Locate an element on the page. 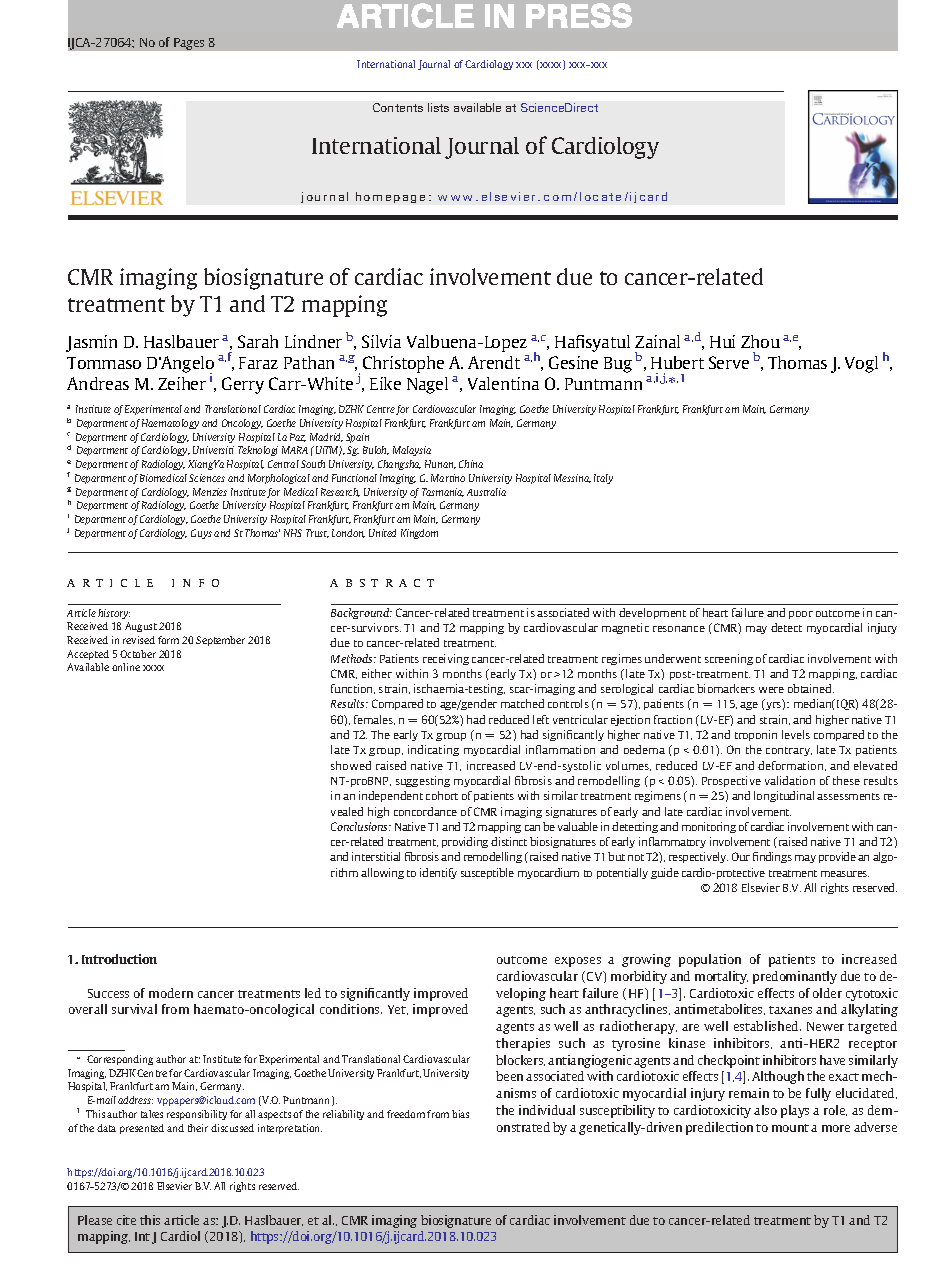 This image has width=952, height=1270. Hui is located at coordinates (722, 341).
